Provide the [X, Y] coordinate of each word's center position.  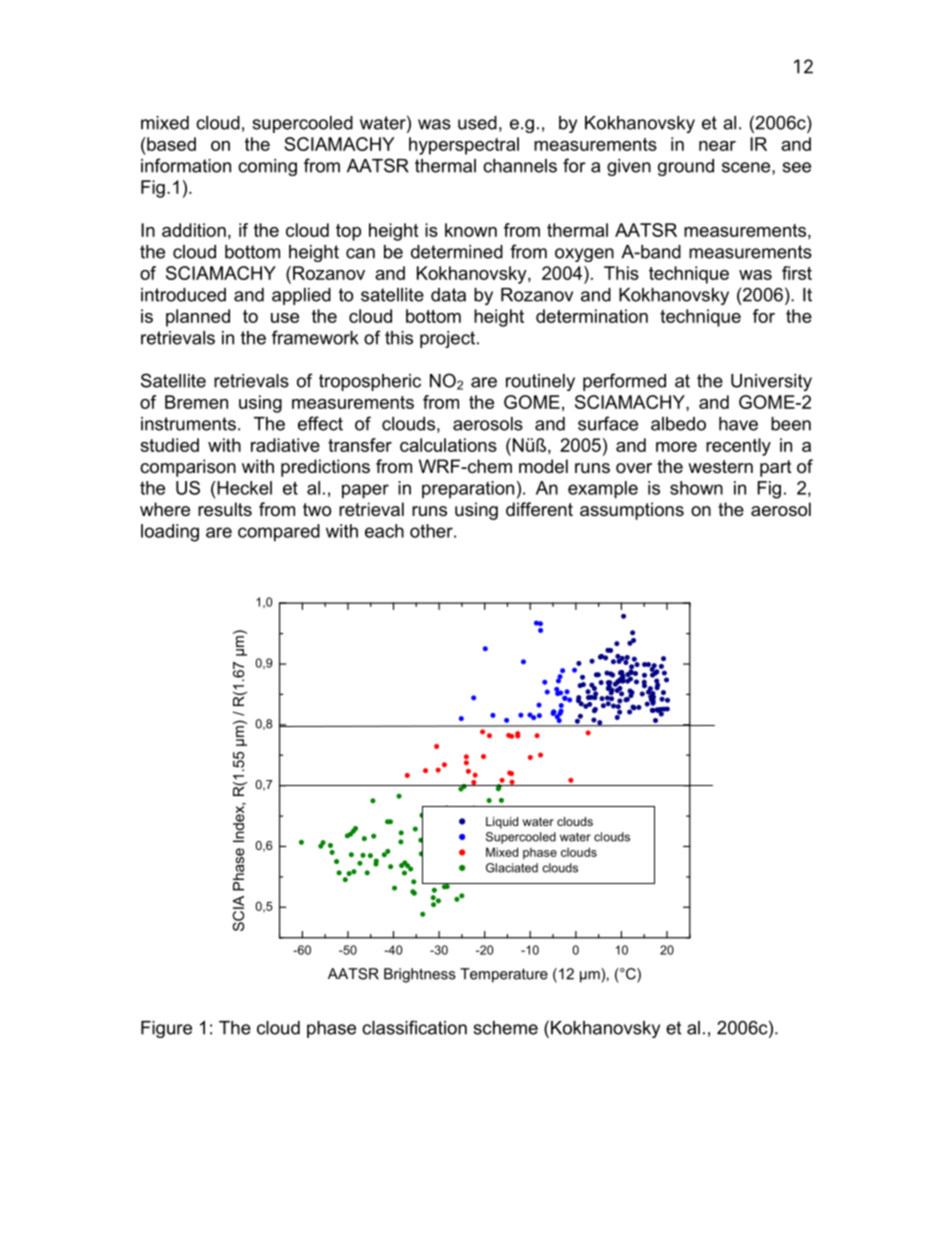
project [449, 339]
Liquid [502, 823]
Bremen [196, 402]
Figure [166, 1029]
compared [279, 533]
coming [267, 167]
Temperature [504, 975]
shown [696, 488]
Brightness [420, 975]
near [717, 146]
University [771, 382]
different [539, 509]
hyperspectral [464, 146]
